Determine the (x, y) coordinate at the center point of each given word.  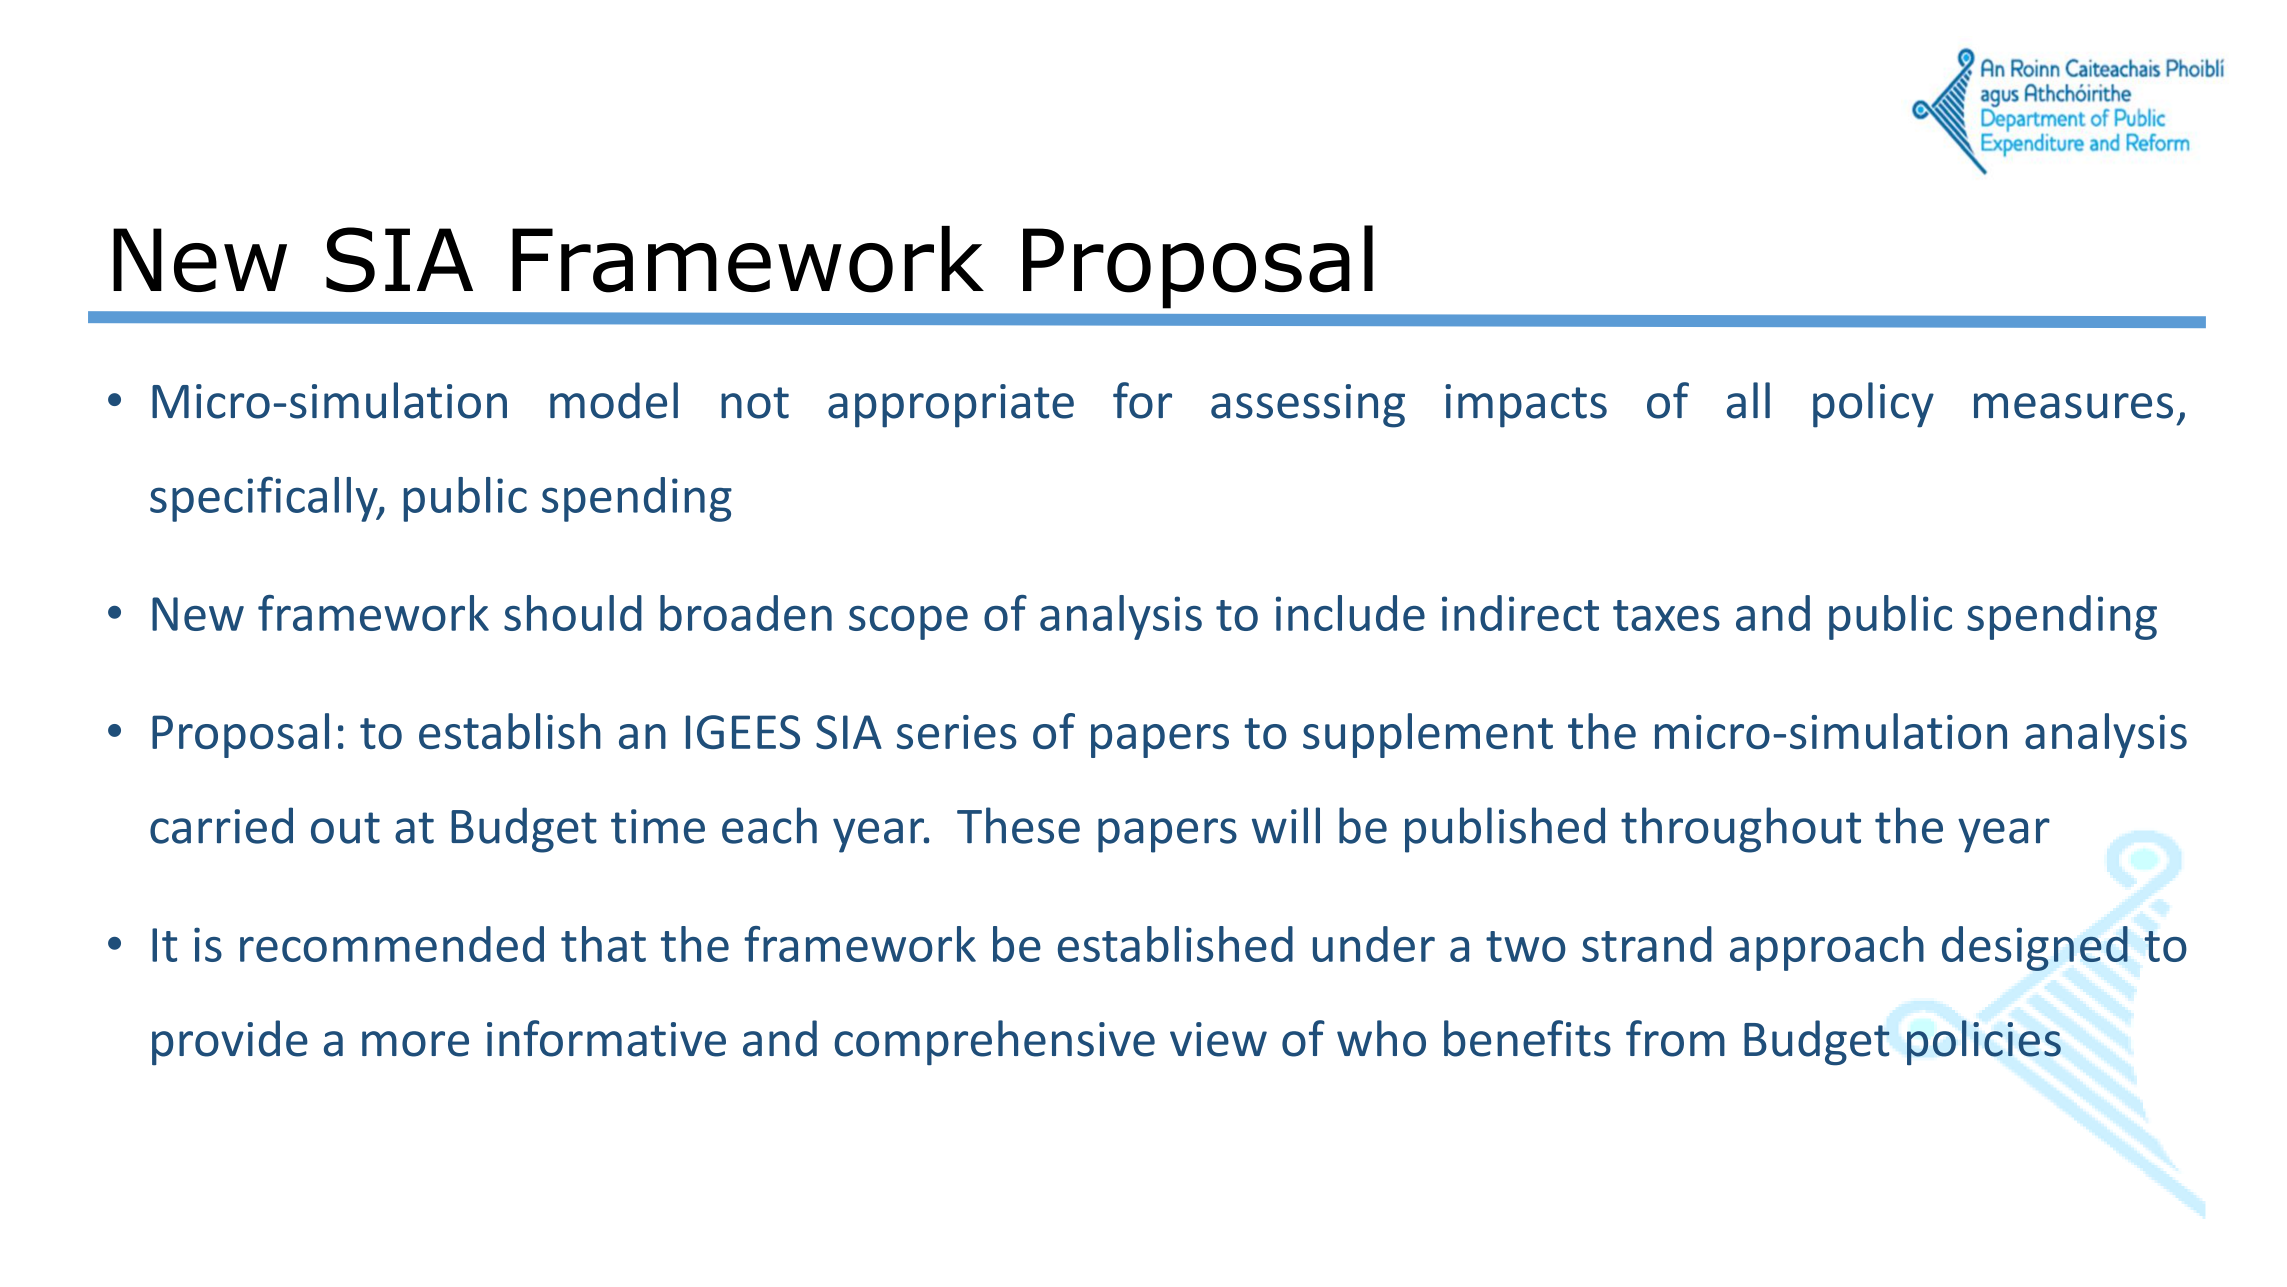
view (1218, 1039)
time (658, 826)
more (415, 1044)
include (1350, 613)
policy (1873, 405)
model (614, 400)
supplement (1428, 735)
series (957, 732)
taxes (1666, 615)
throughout (1741, 830)
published (1505, 830)
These (1018, 825)
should (573, 613)
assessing (1308, 406)
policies (1984, 1042)
